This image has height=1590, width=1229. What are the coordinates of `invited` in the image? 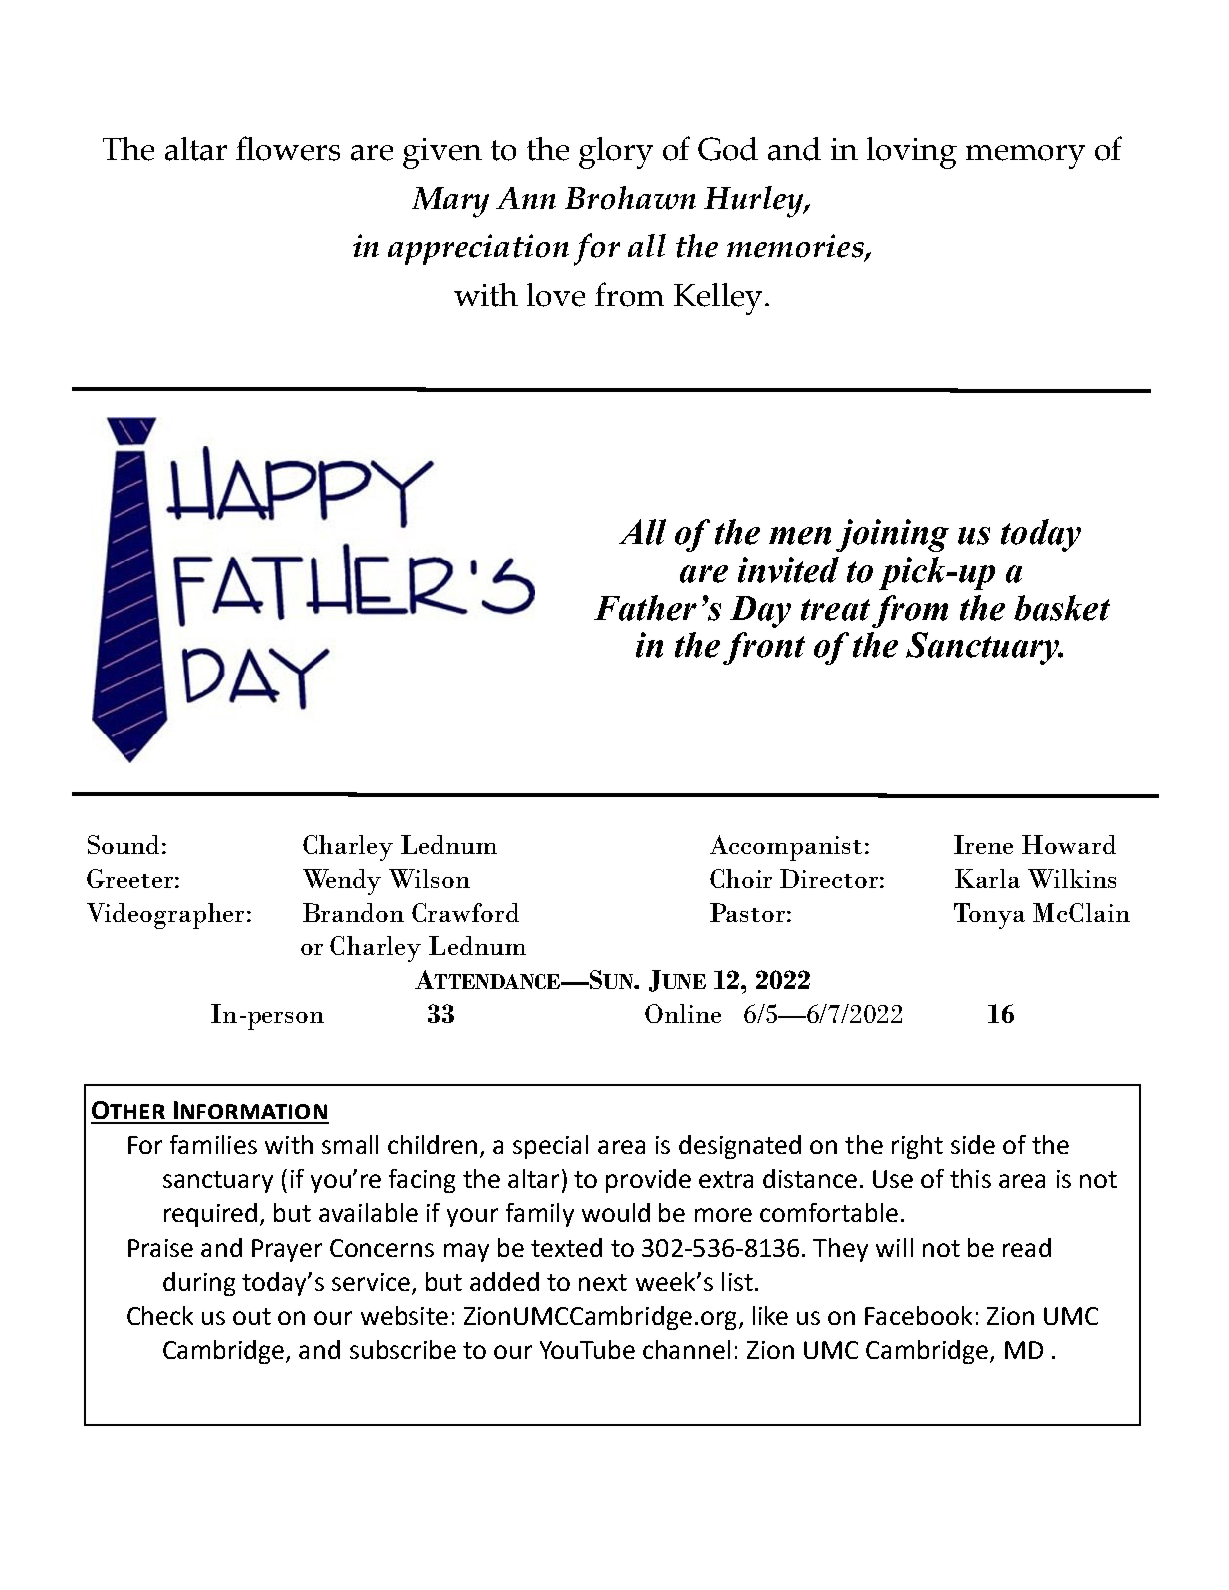 It's located at (788, 570).
